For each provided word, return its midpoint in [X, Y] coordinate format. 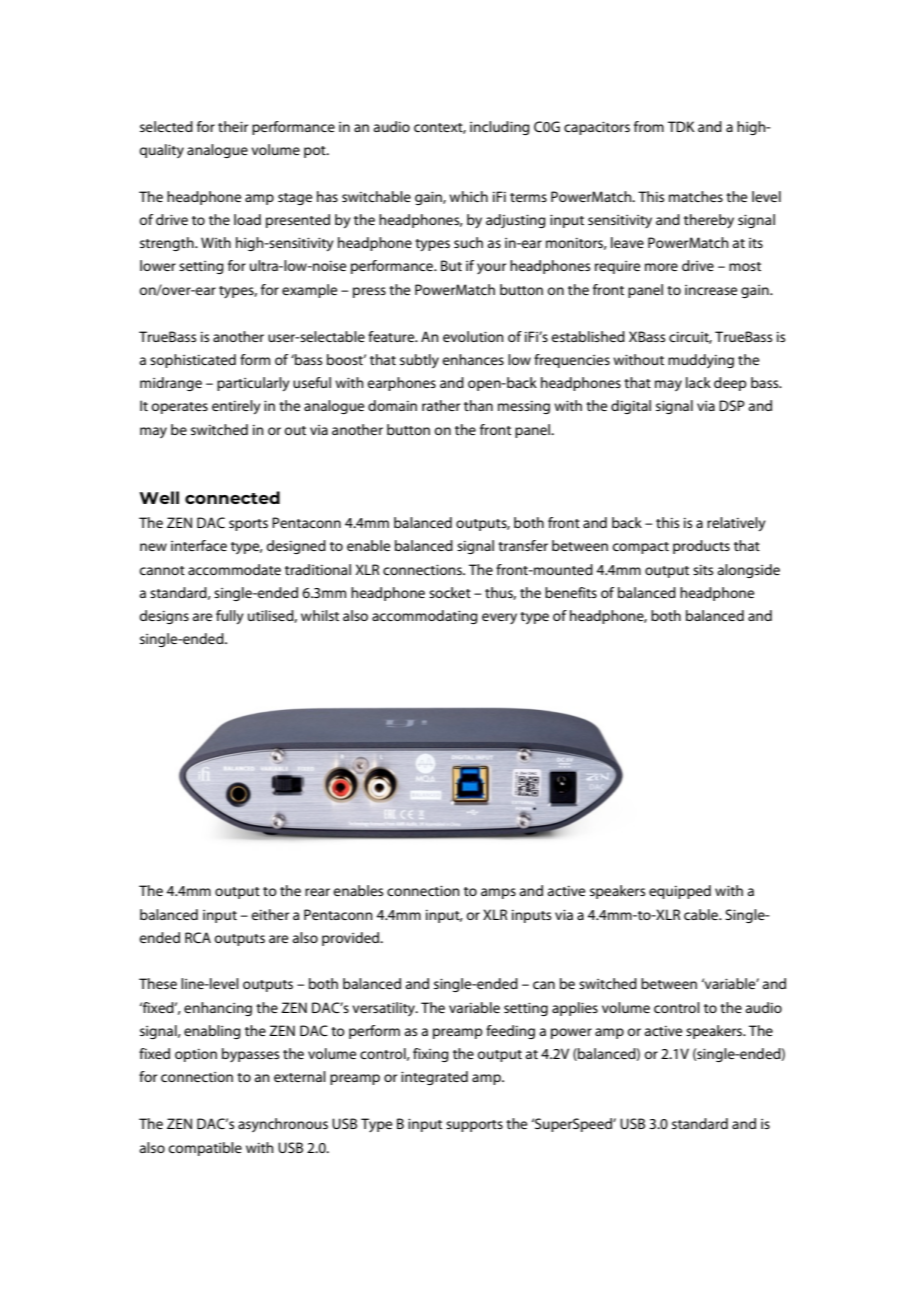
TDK [681, 126]
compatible [205, 1149]
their [233, 126]
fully [230, 617]
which [468, 196]
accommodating [425, 617]
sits [703, 570]
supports [474, 1126]
